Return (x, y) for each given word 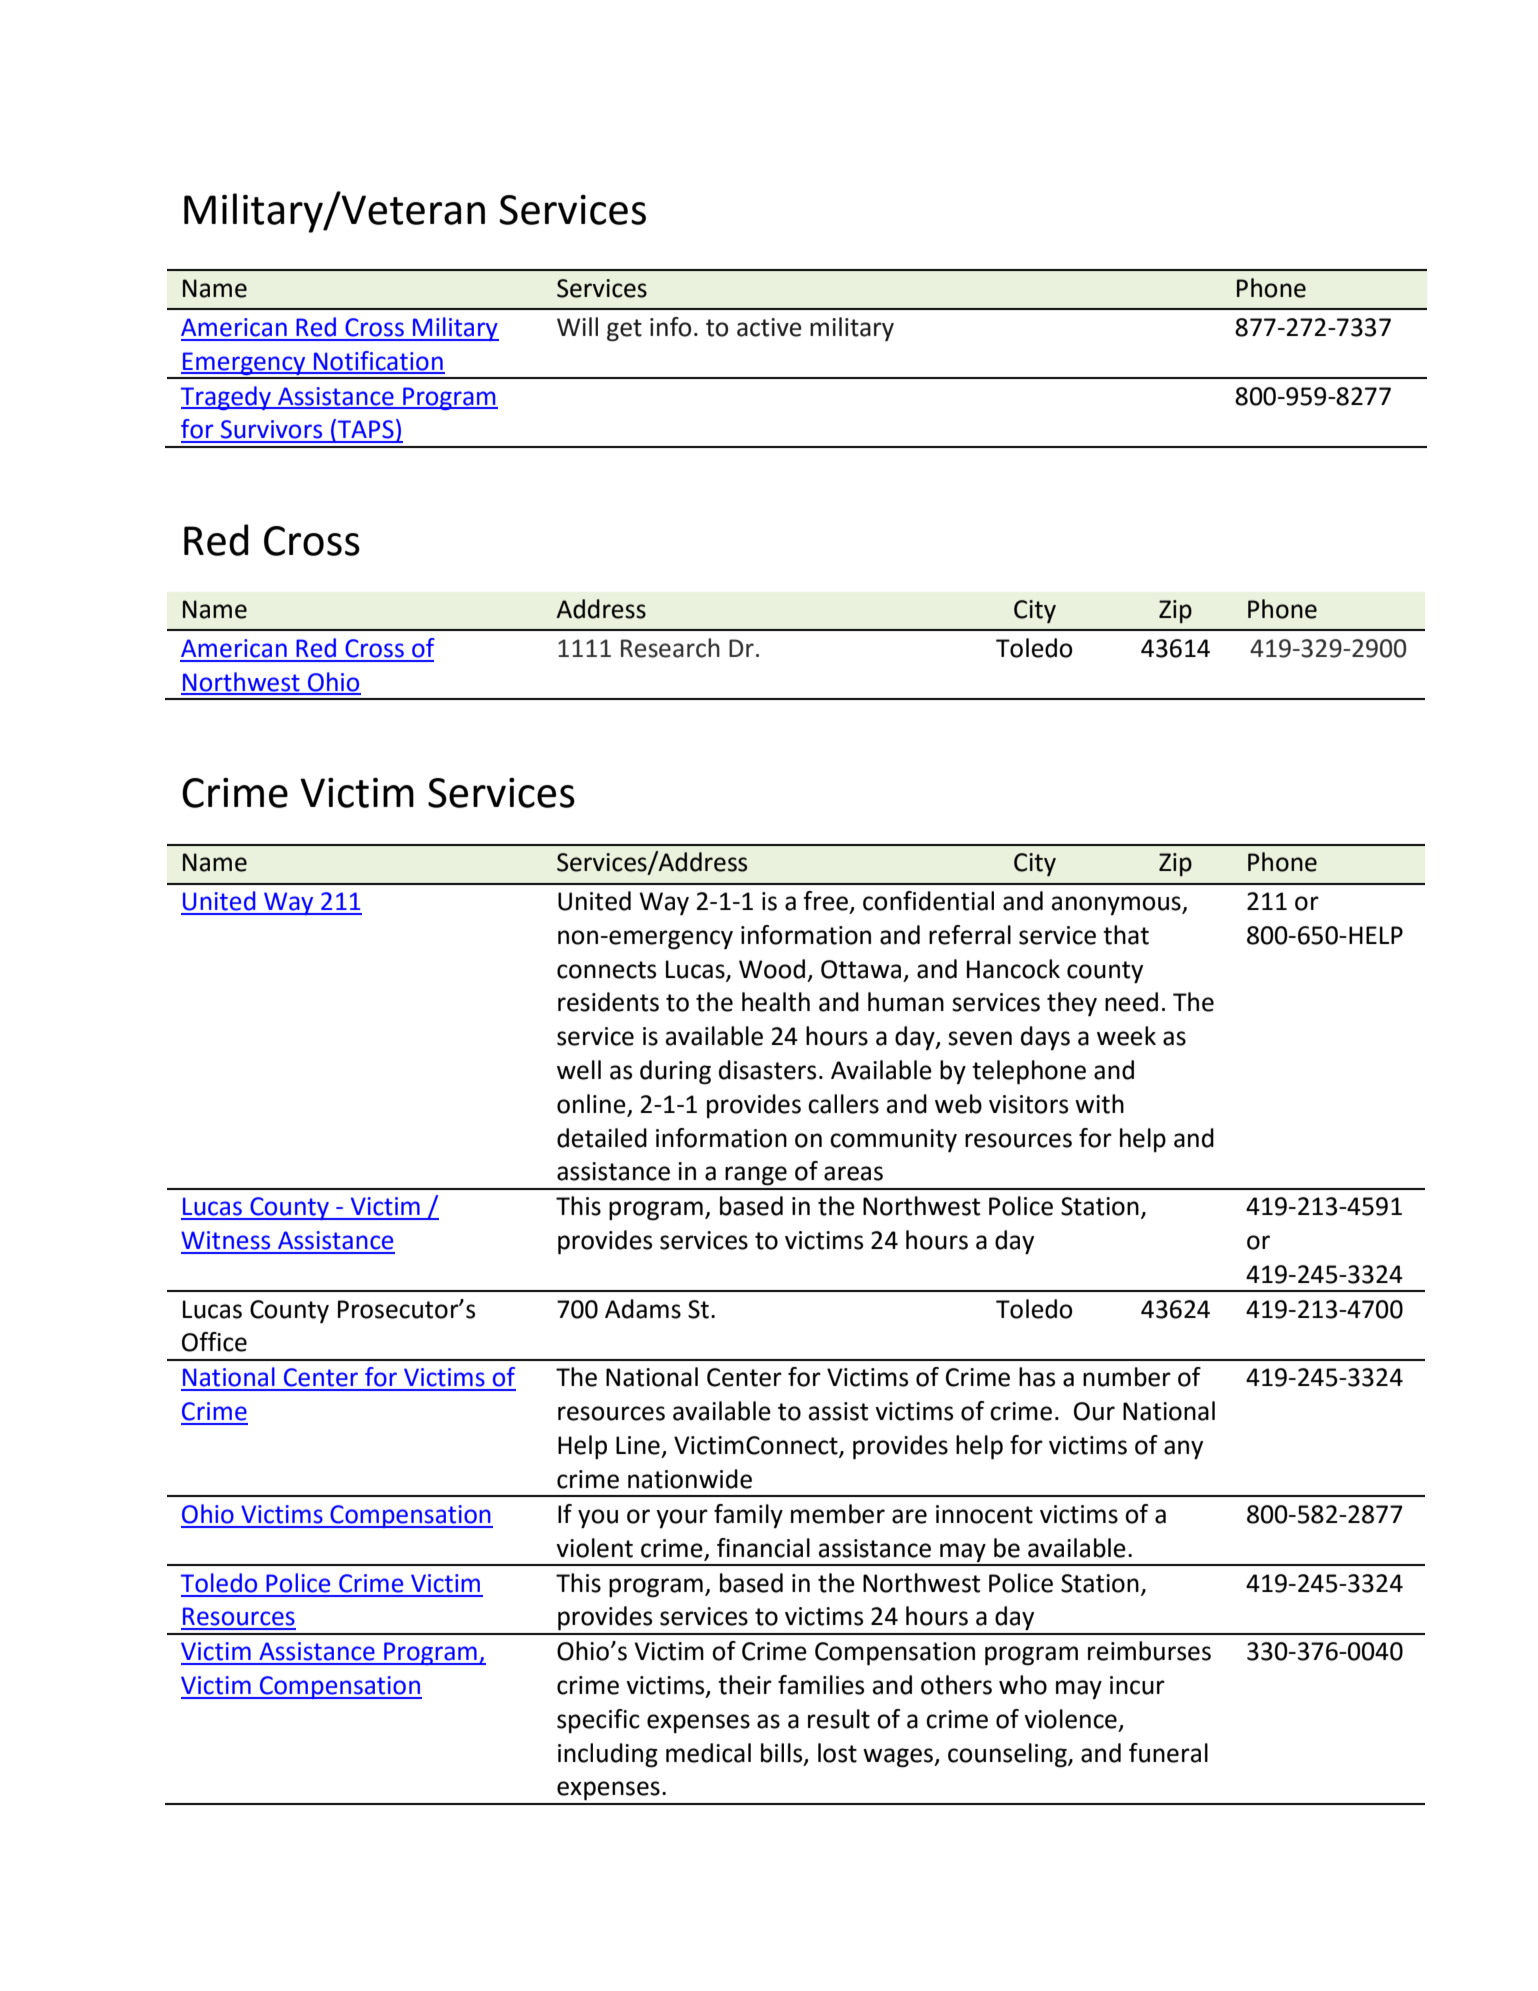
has (1037, 1377)
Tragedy (227, 398)
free (827, 902)
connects (606, 970)
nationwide (690, 1479)
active (769, 327)
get (624, 330)
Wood (772, 969)
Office (214, 1342)
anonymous (1117, 905)
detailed (602, 1138)
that (1126, 935)
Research (670, 648)
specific (598, 1721)
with (1099, 1104)
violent (594, 1548)
